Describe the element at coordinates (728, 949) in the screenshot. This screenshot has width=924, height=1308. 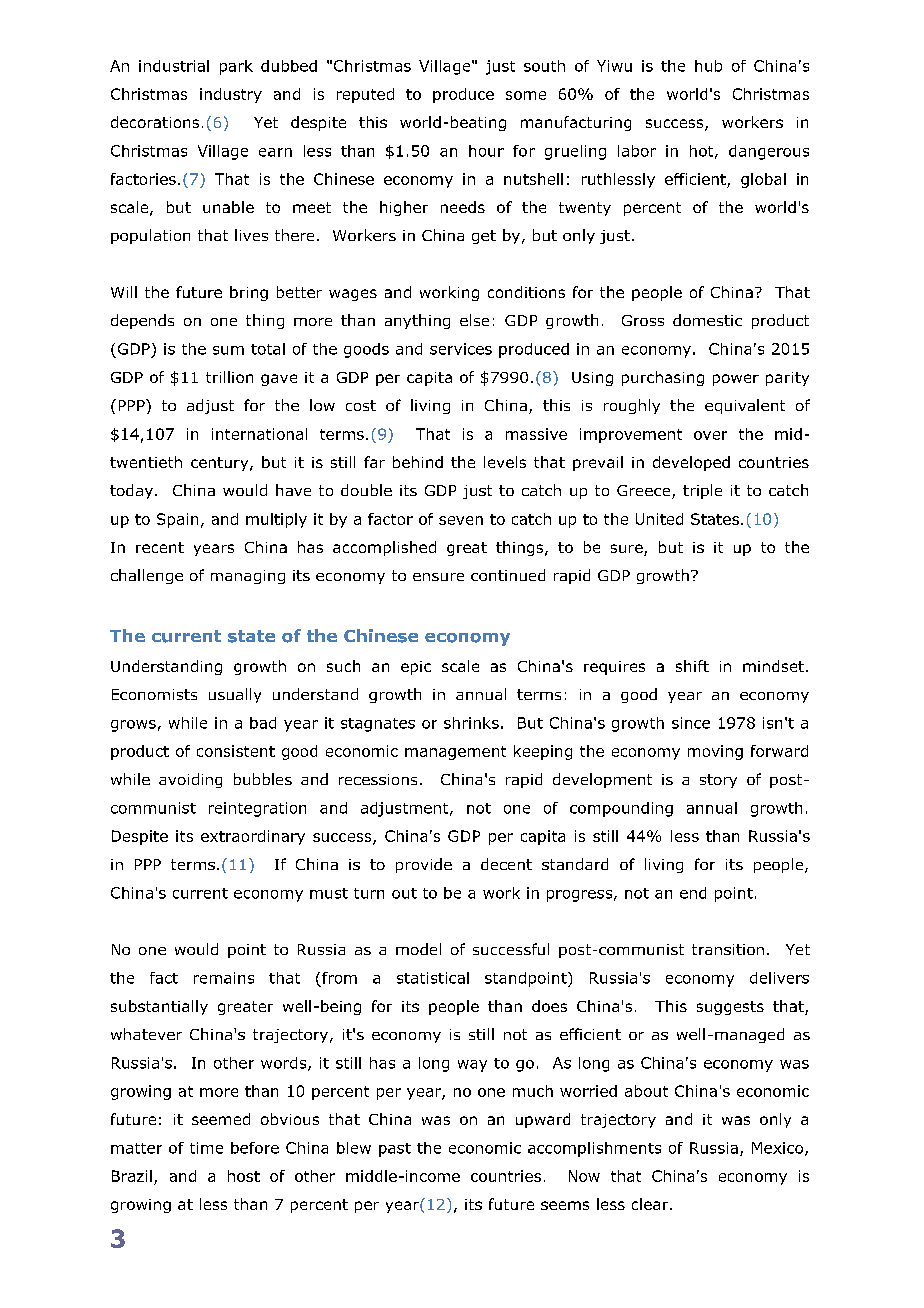
I see `transition` at that location.
